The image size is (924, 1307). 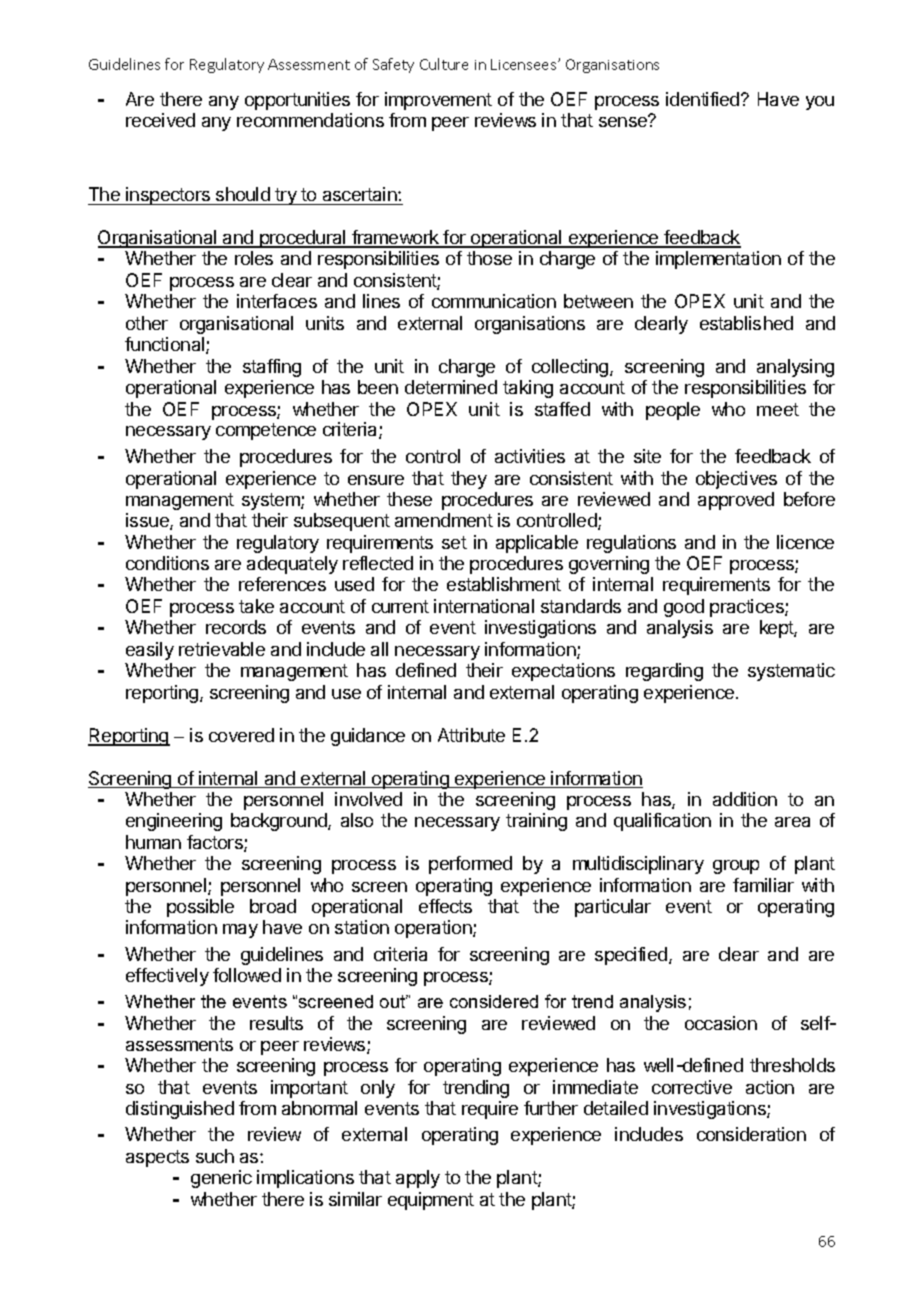 What do you see at coordinates (751, 1134) in the page?
I see `consideration` at bounding box center [751, 1134].
